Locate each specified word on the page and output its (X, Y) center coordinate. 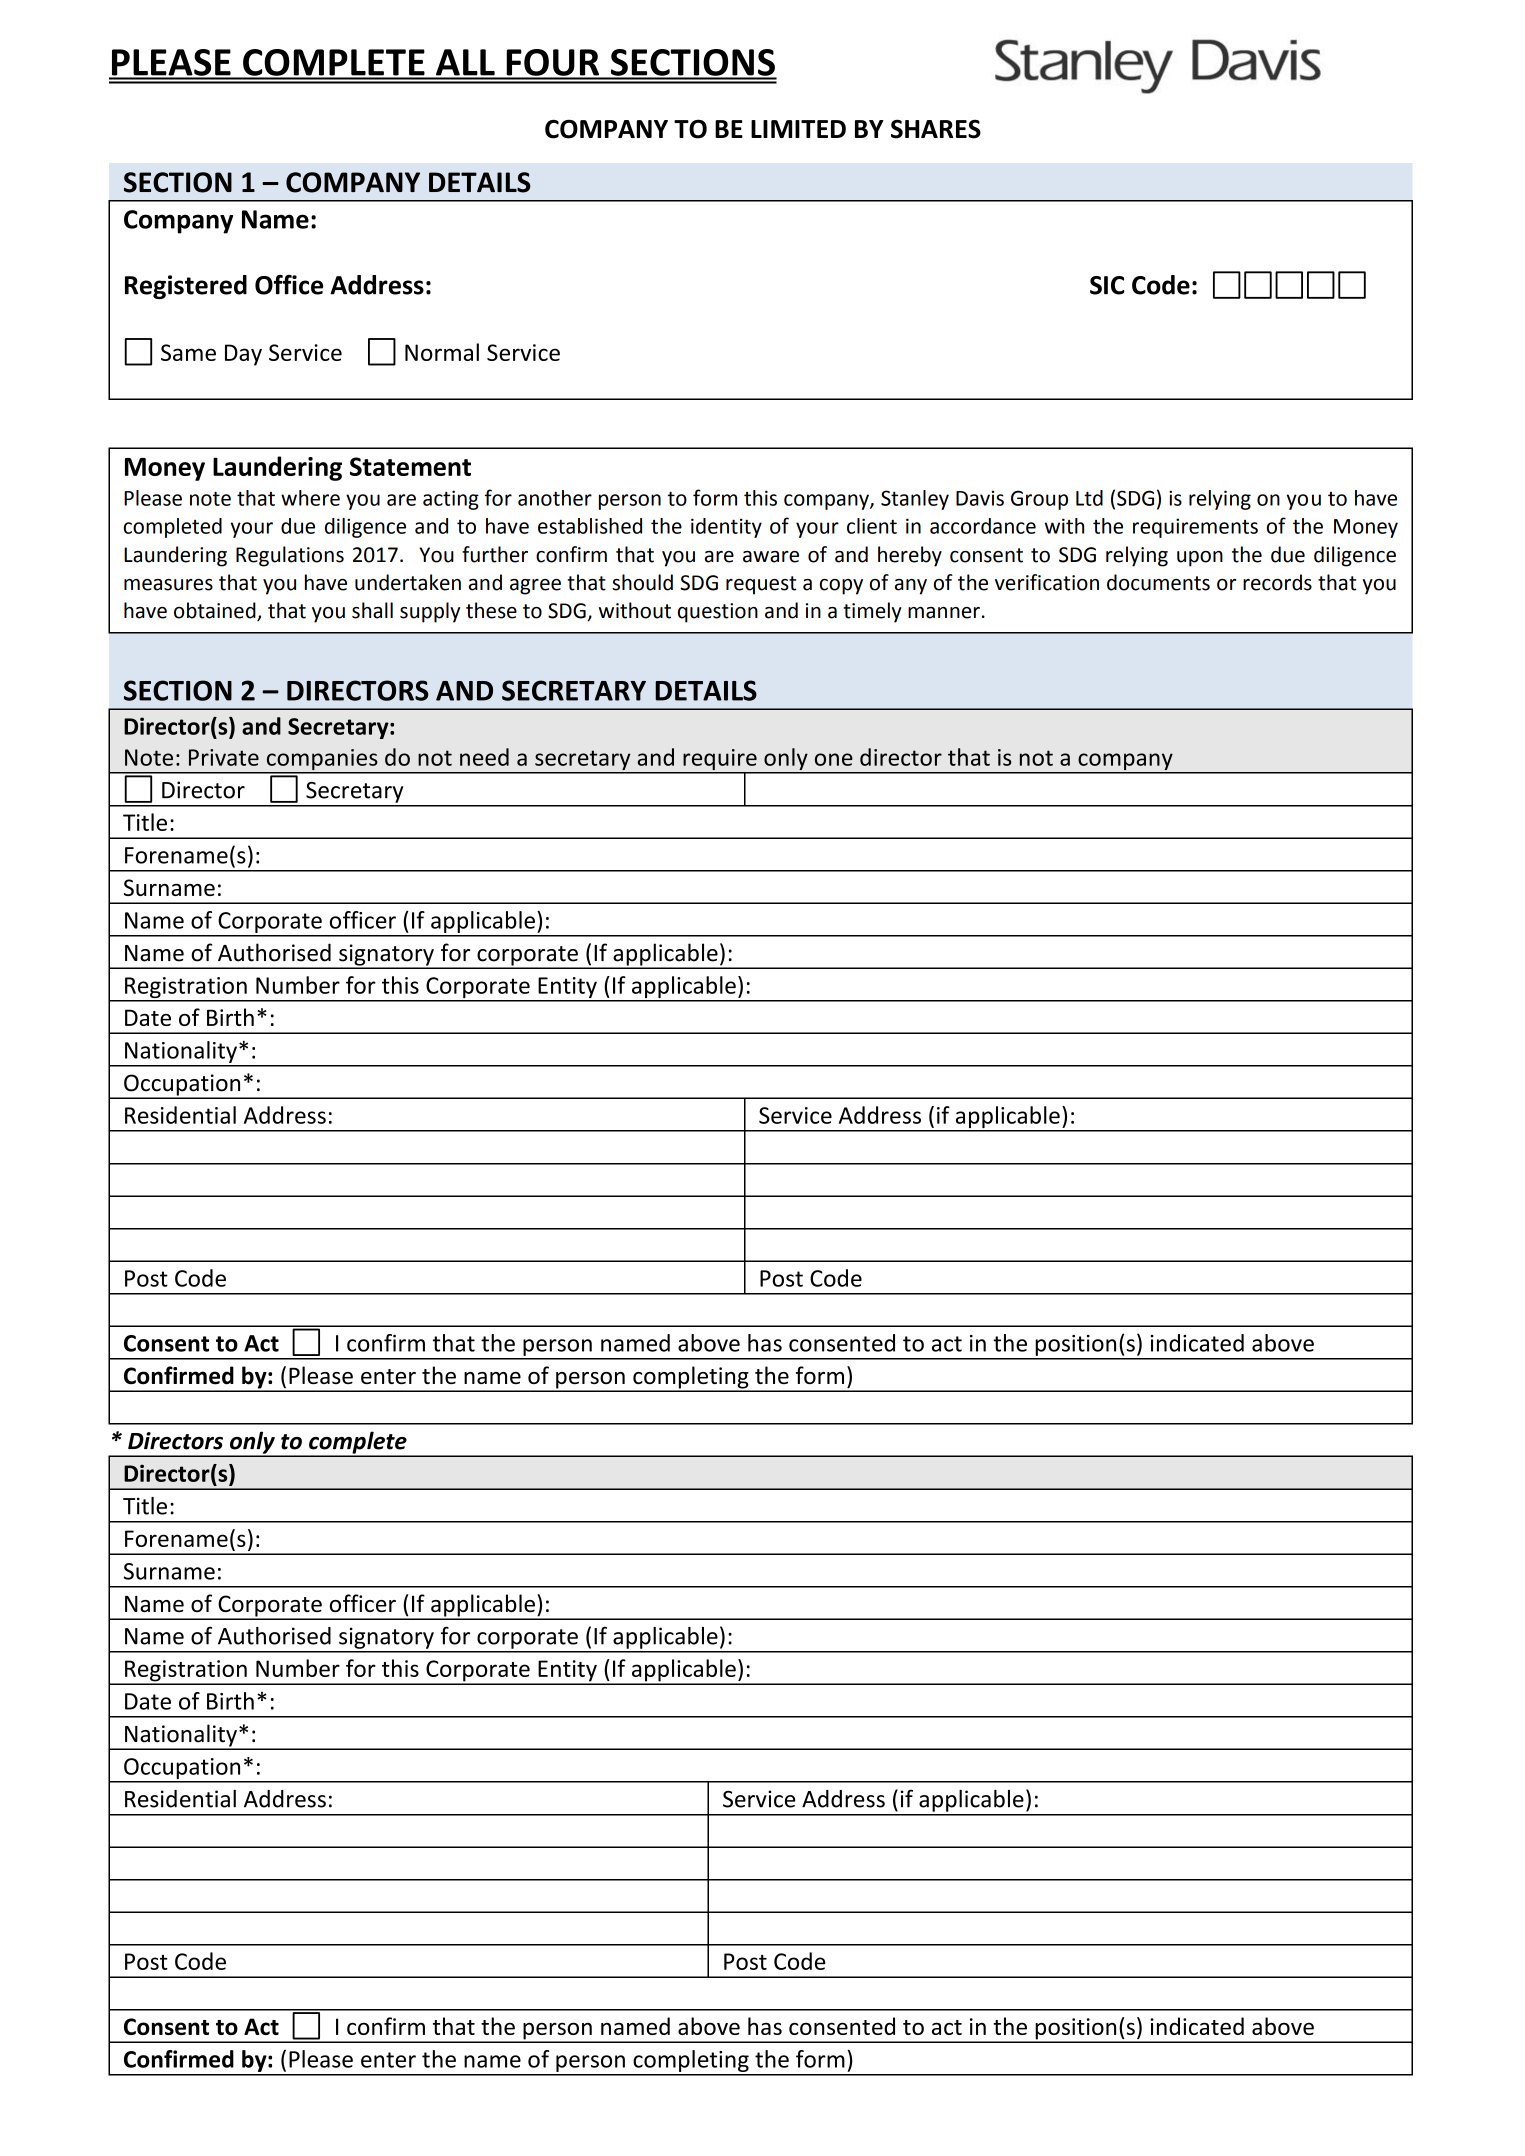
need (484, 757)
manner (944, 613)
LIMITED (798, 129)
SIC (1107, 285)
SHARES (936, 129)
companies (322, 761)
